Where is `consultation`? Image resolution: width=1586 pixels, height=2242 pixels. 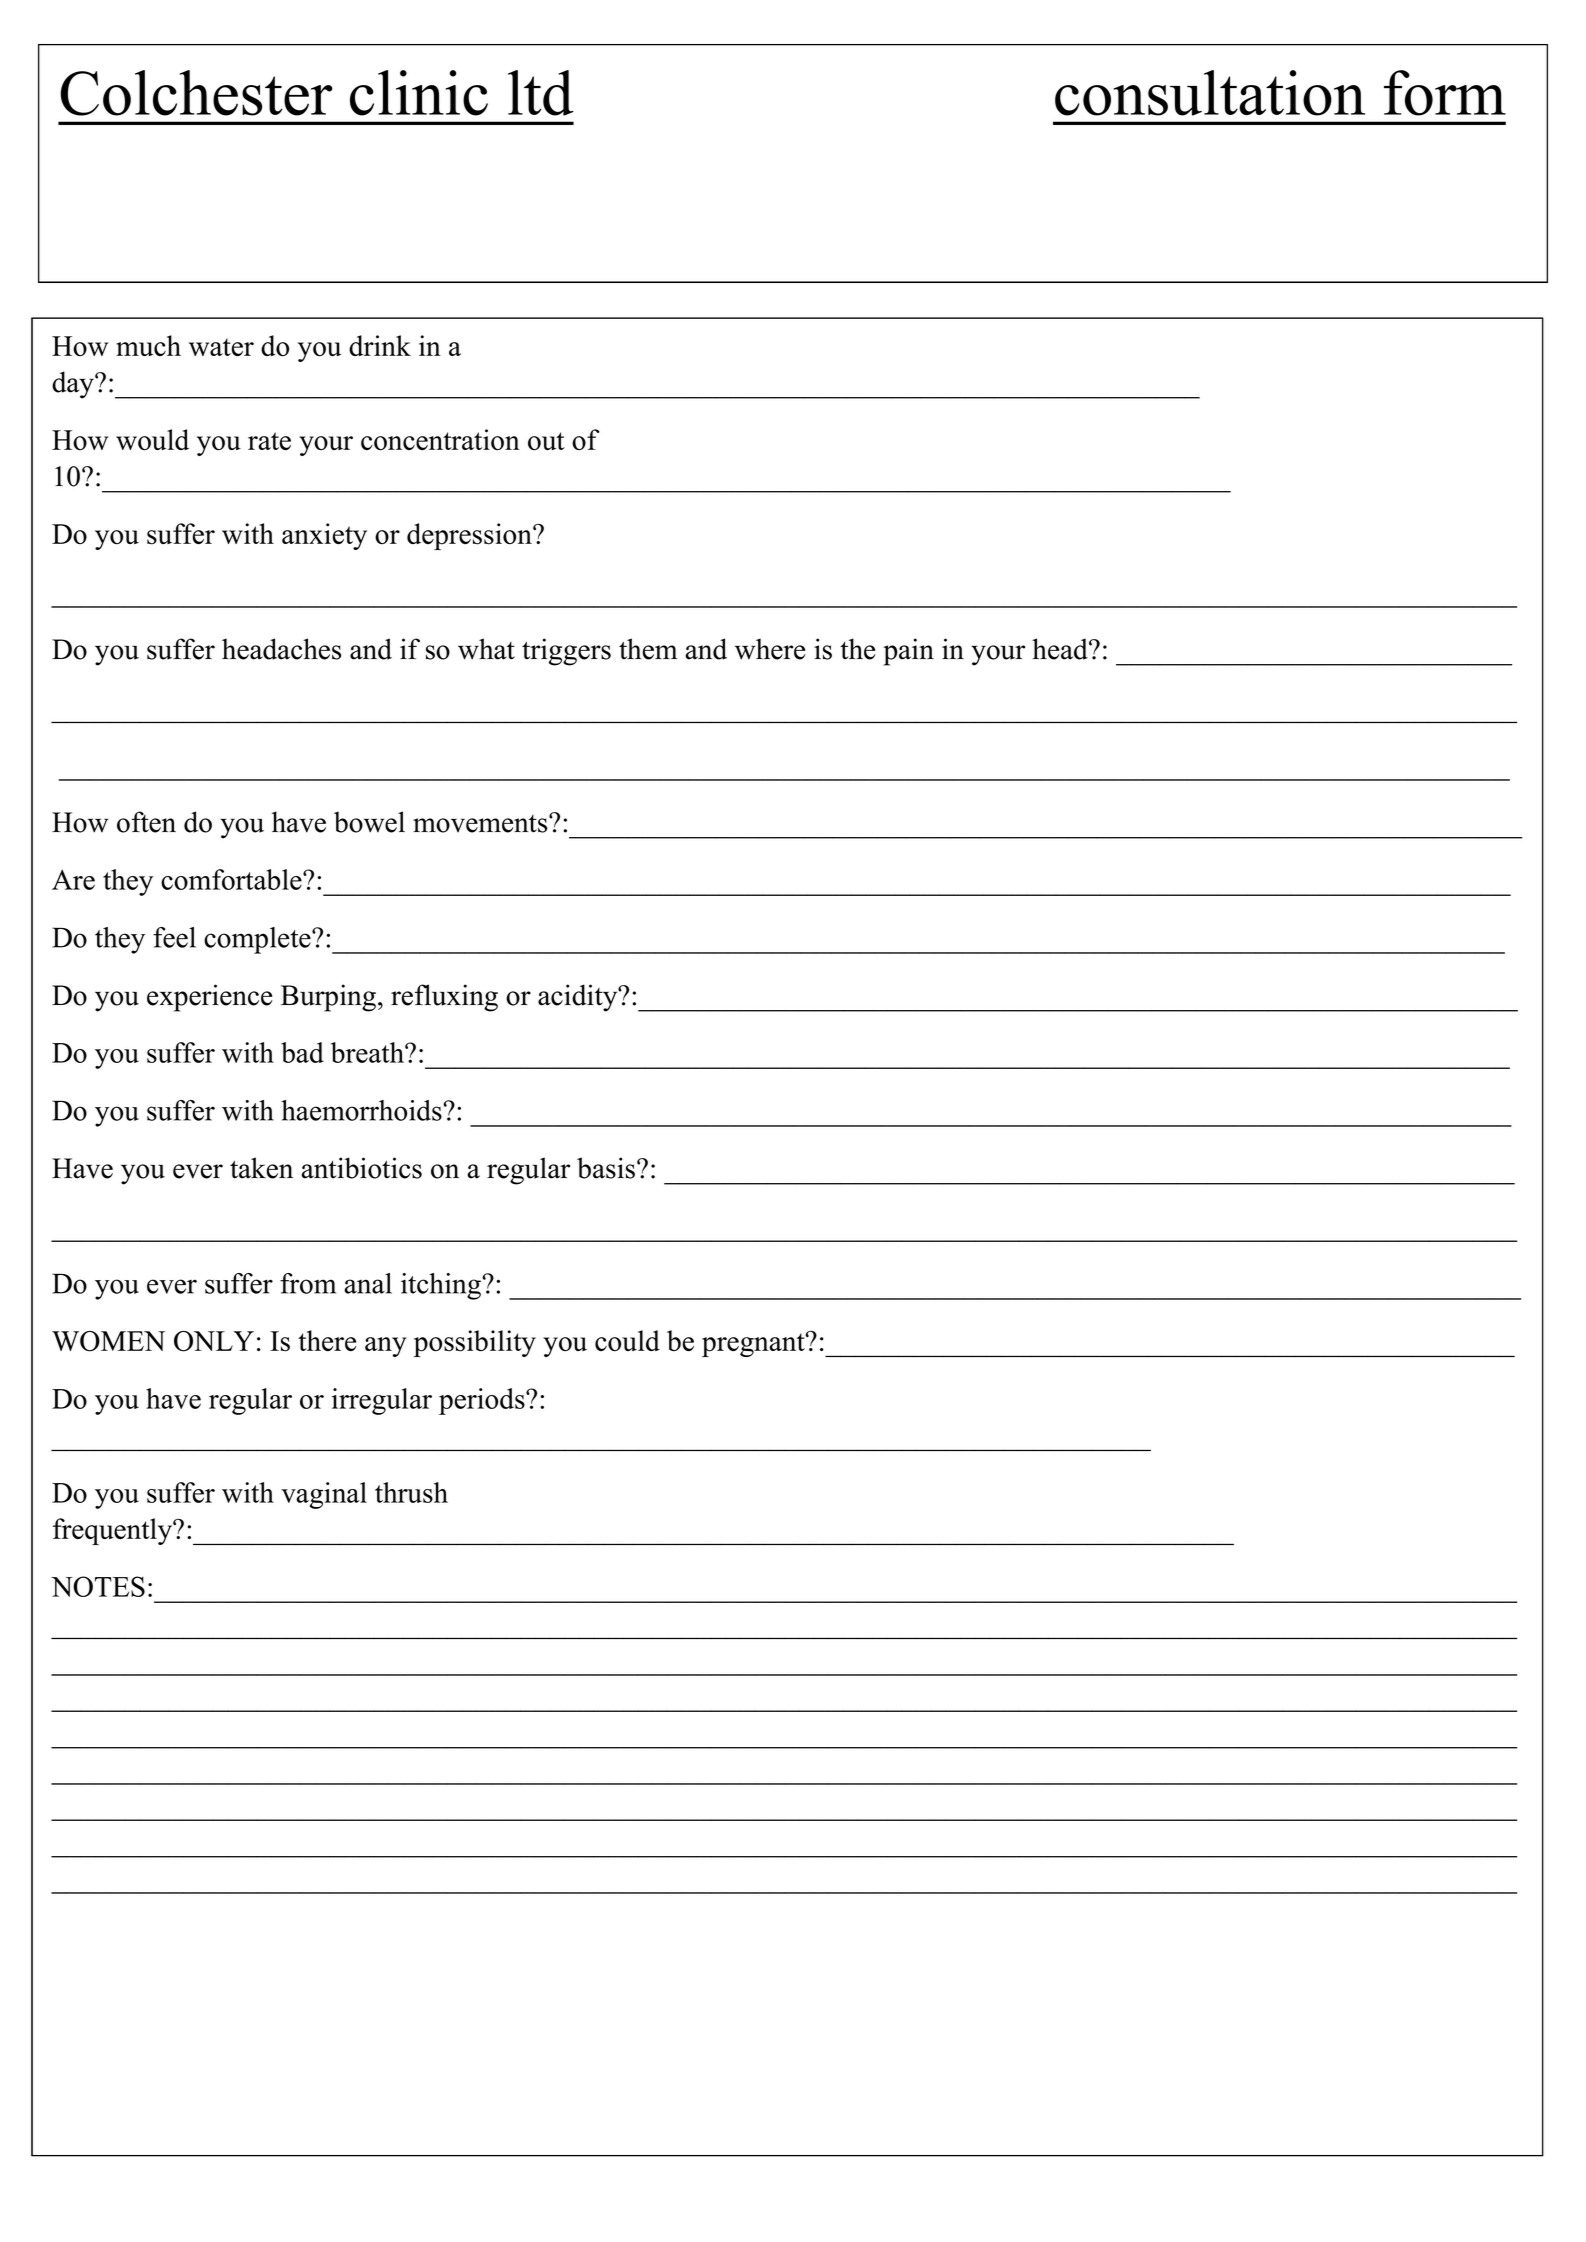
consultation is located at coordinates (1210, 93).
